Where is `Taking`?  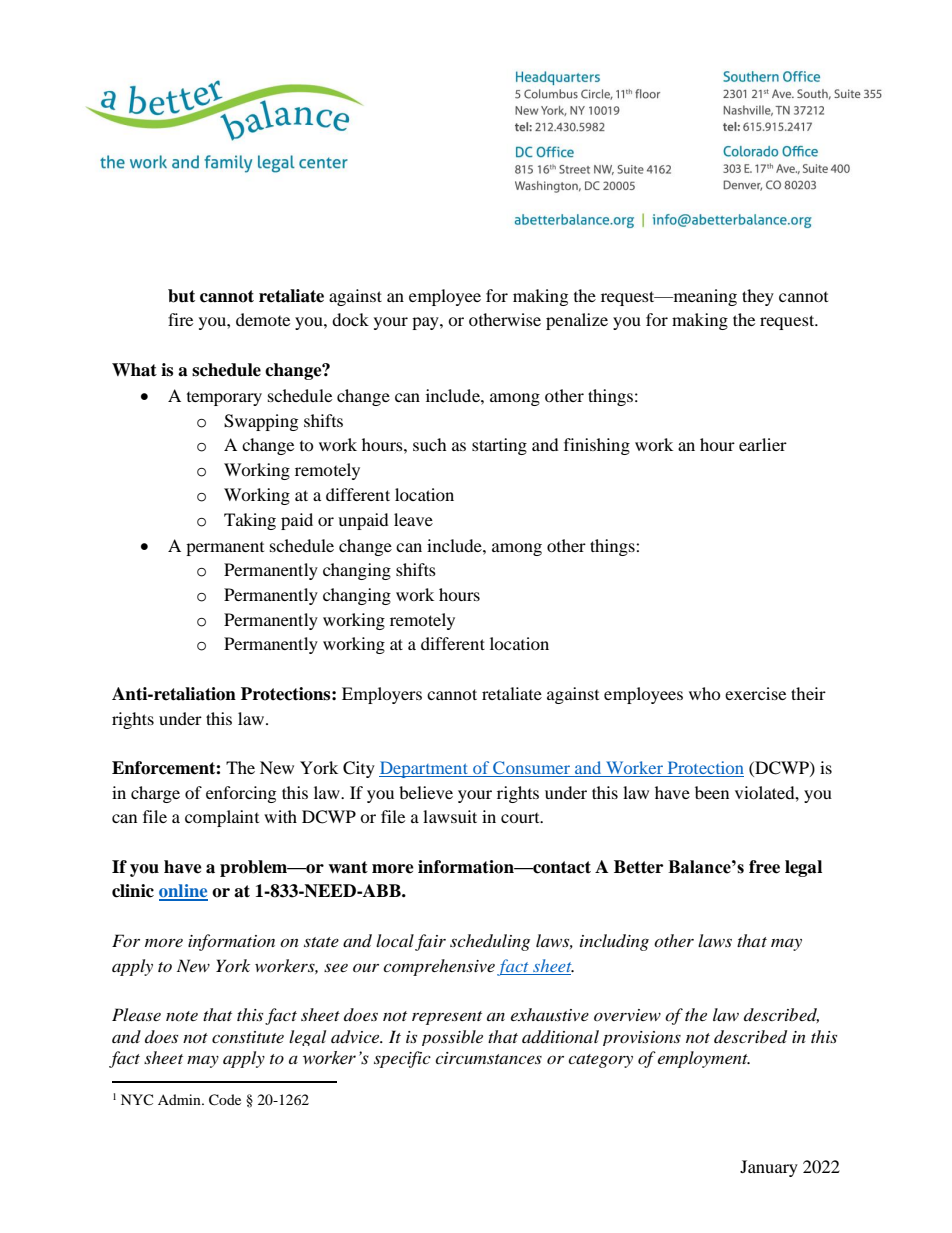
Taking is located at coordinates (250, 521).
